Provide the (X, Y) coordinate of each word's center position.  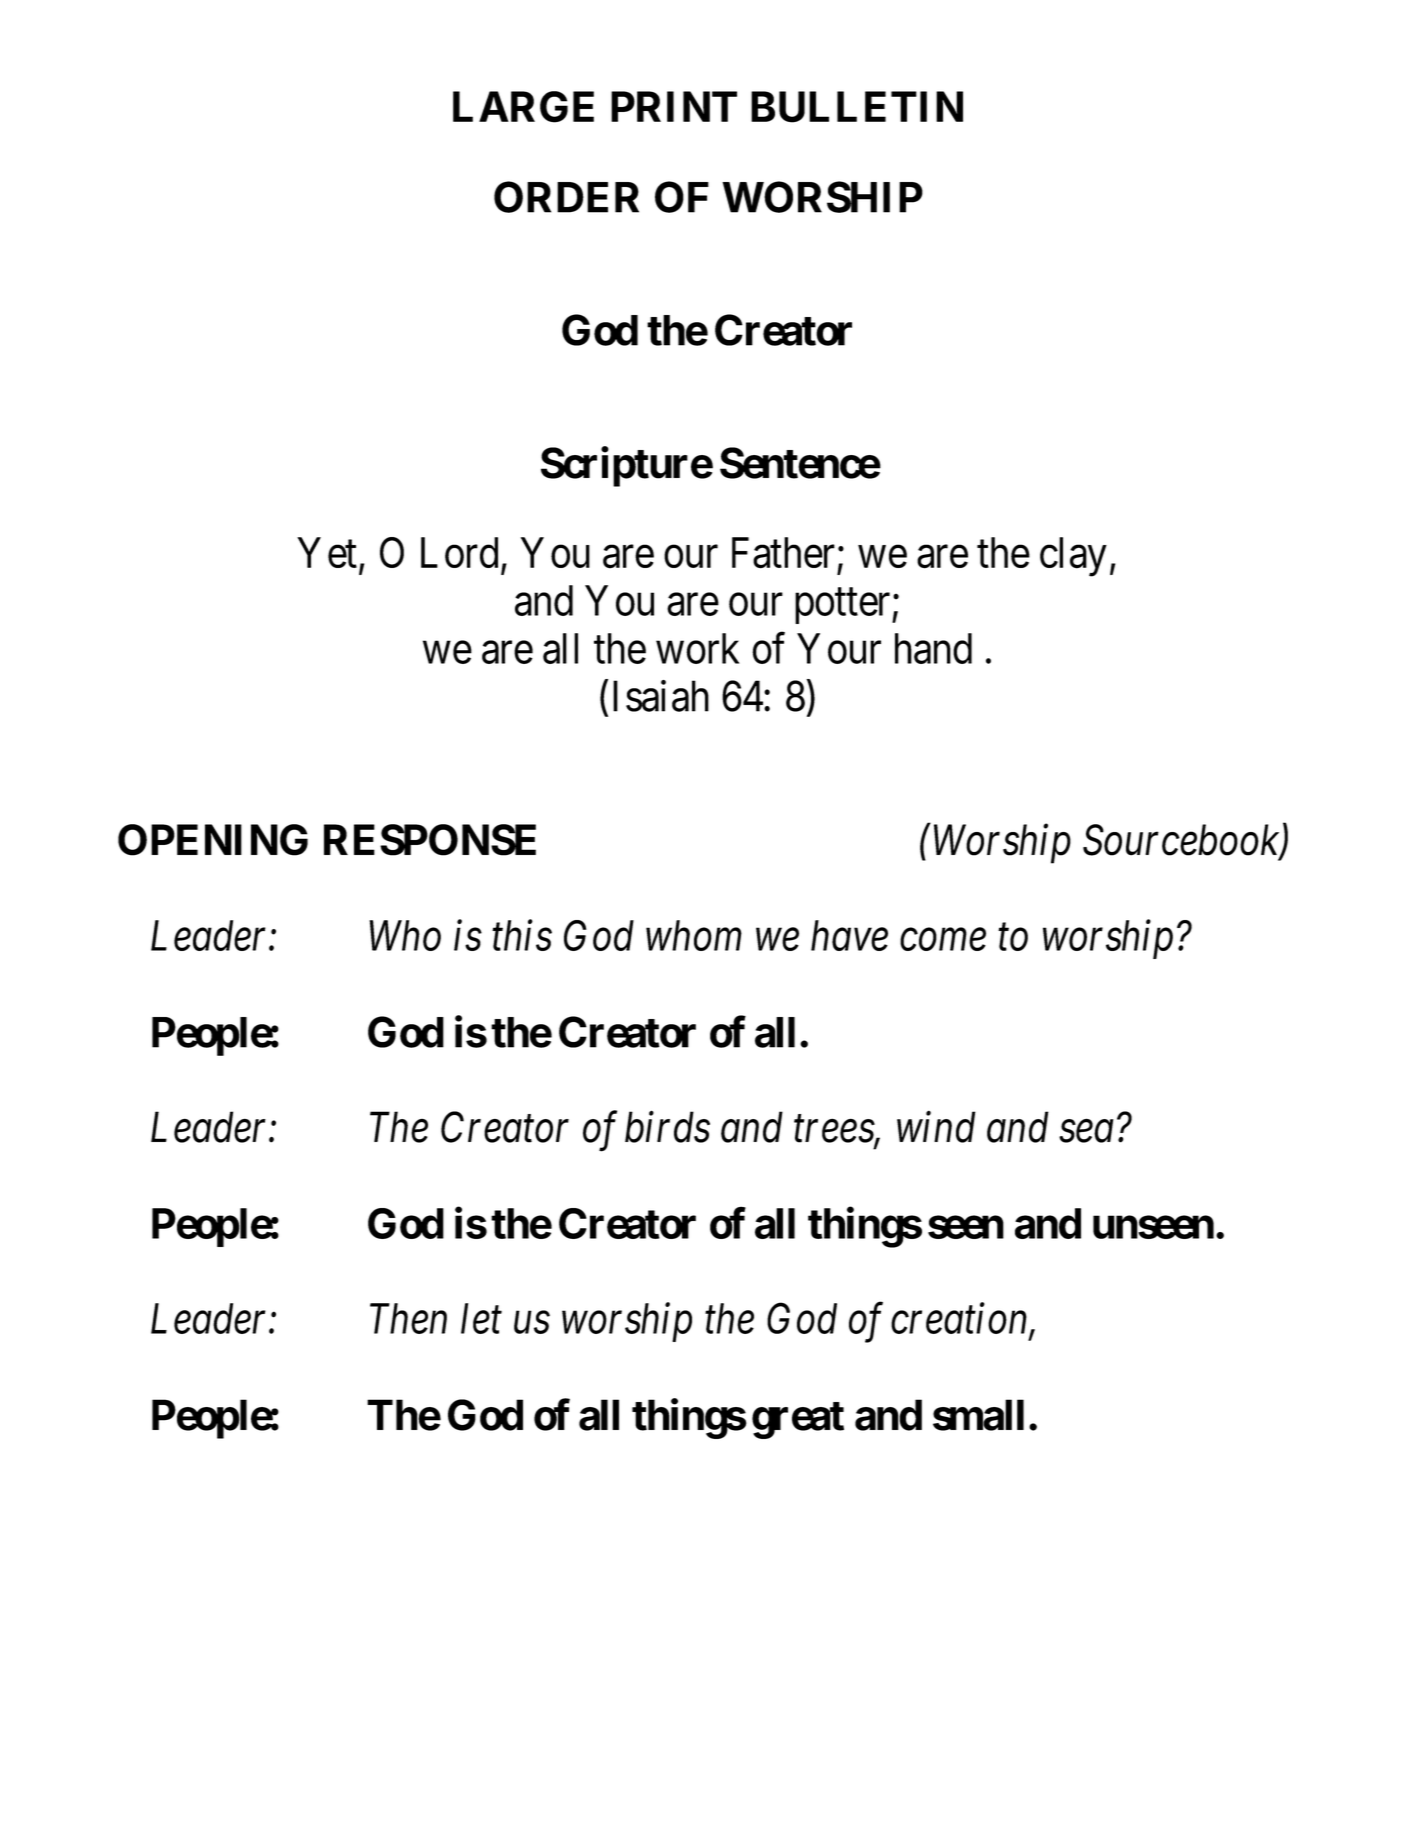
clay (1073, 557)
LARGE (523, 107)
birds (667, 1127)
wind (936, 1127)
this (522, 935)
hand (933, 648)
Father (783, 553)
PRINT (674, 106)
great (798, 1420)
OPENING (213, 840)
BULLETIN (857, 107)
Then (408, 1318)
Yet (327, 553)
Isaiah (661, 696)
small (978, 1415)
